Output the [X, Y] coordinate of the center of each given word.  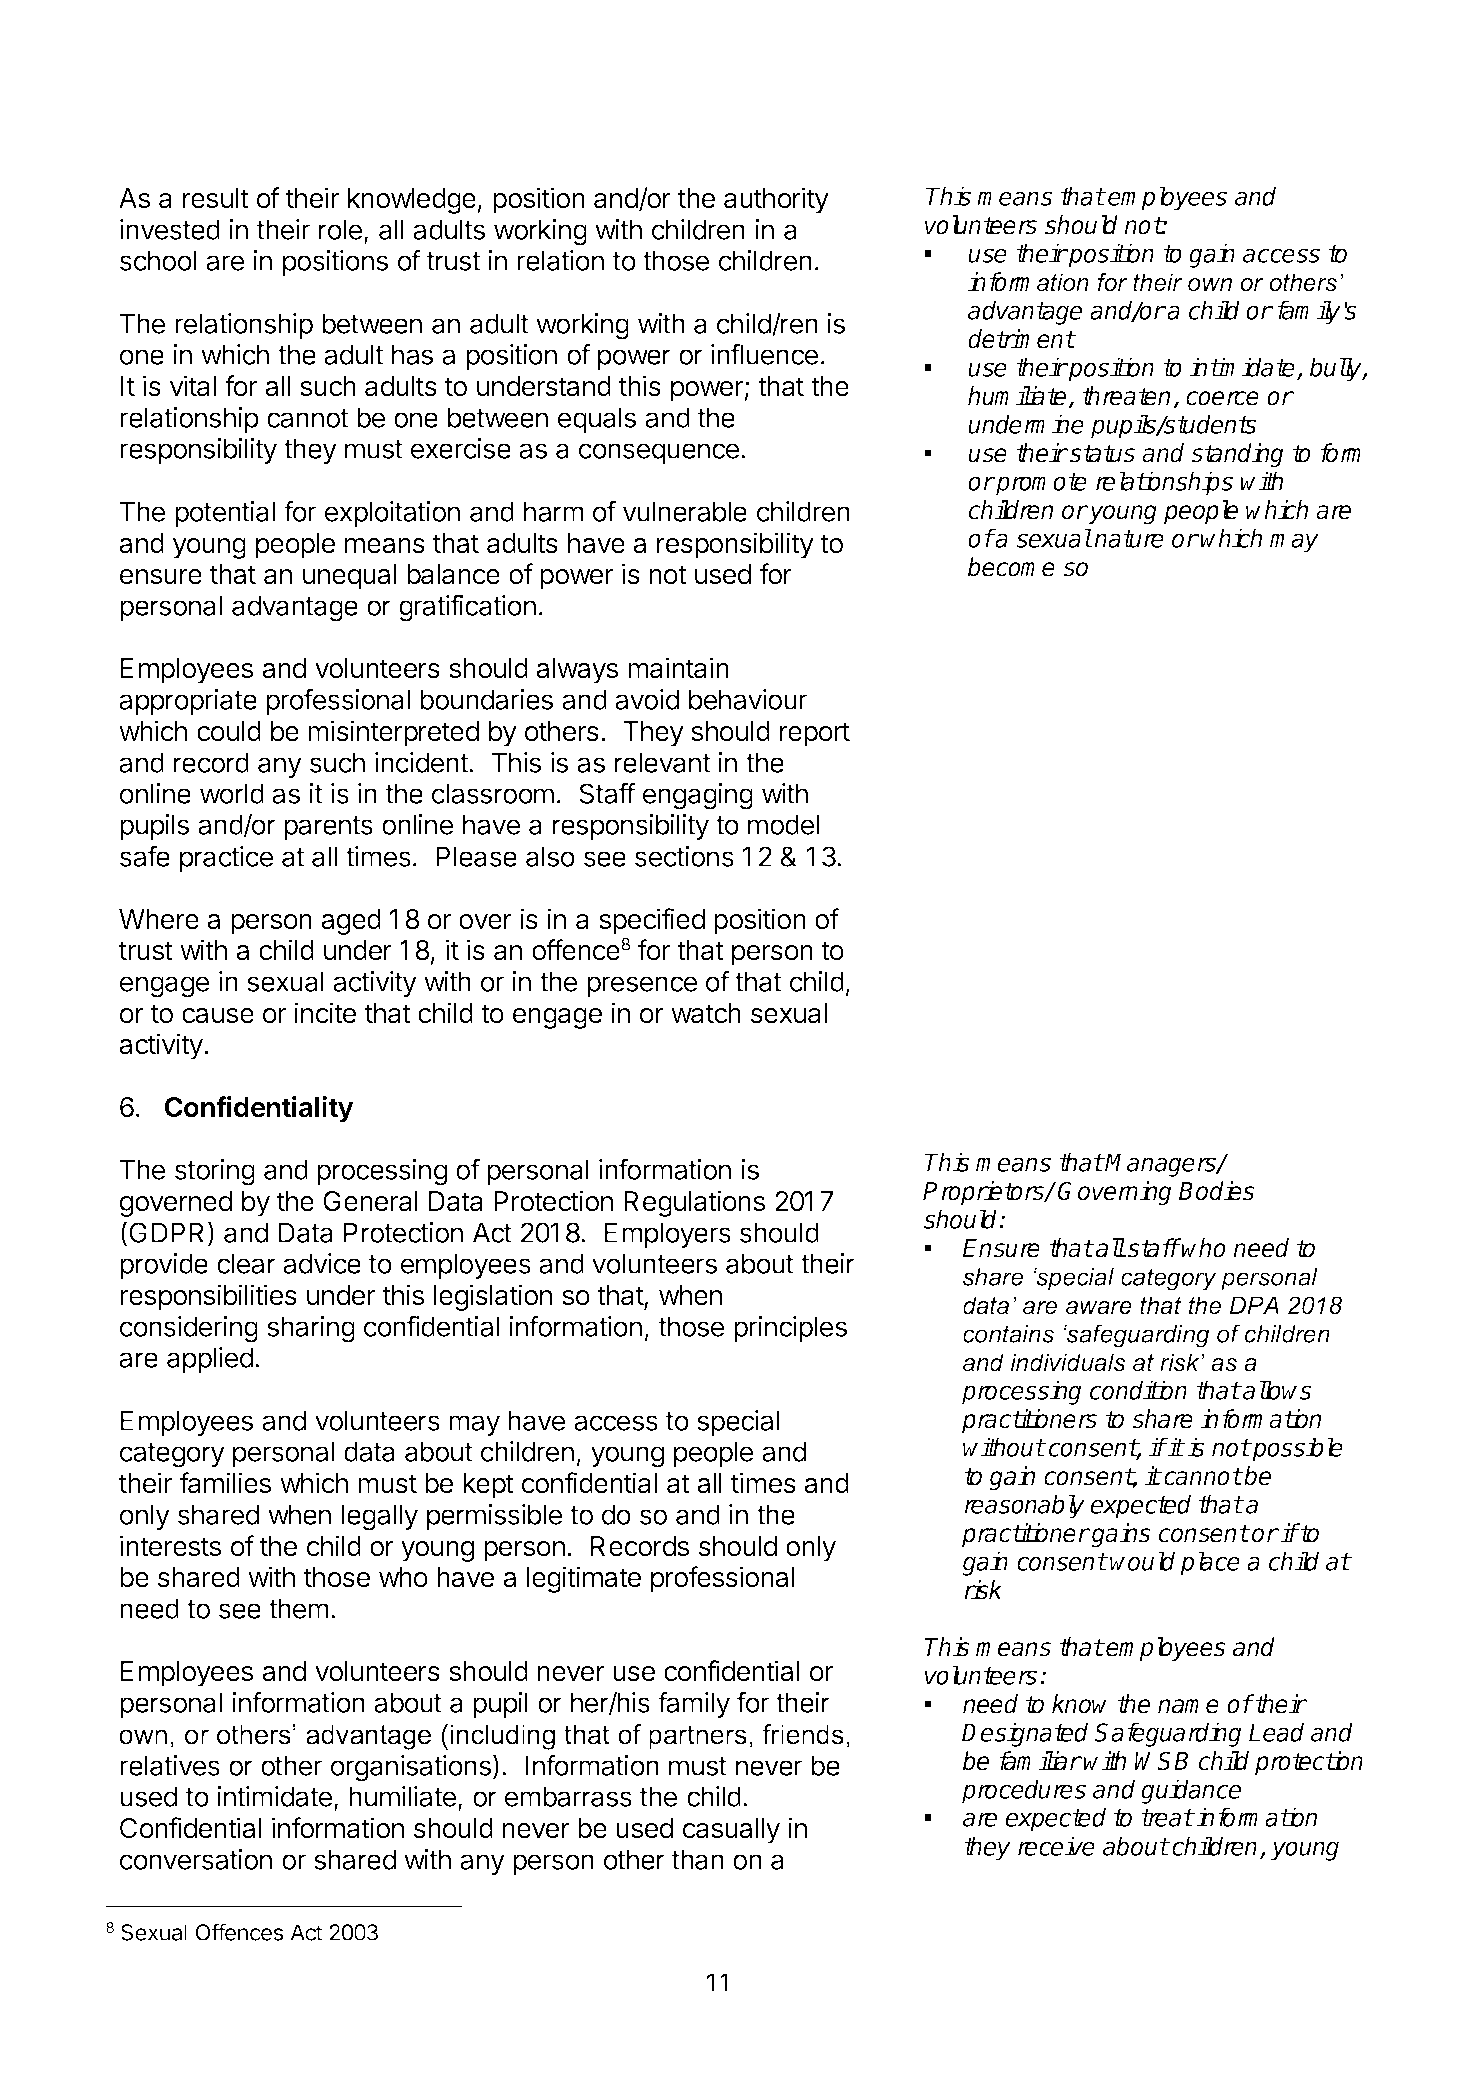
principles [790, 1329]
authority [776, 200]
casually [731, 1831]
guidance [1191, 1791]
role [340, 229]
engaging [698, 796]
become [1011, 567]
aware [1099, 1308]
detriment [1021, 339]
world [232, 793]
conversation [196, 1859]
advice [322, 1263]
